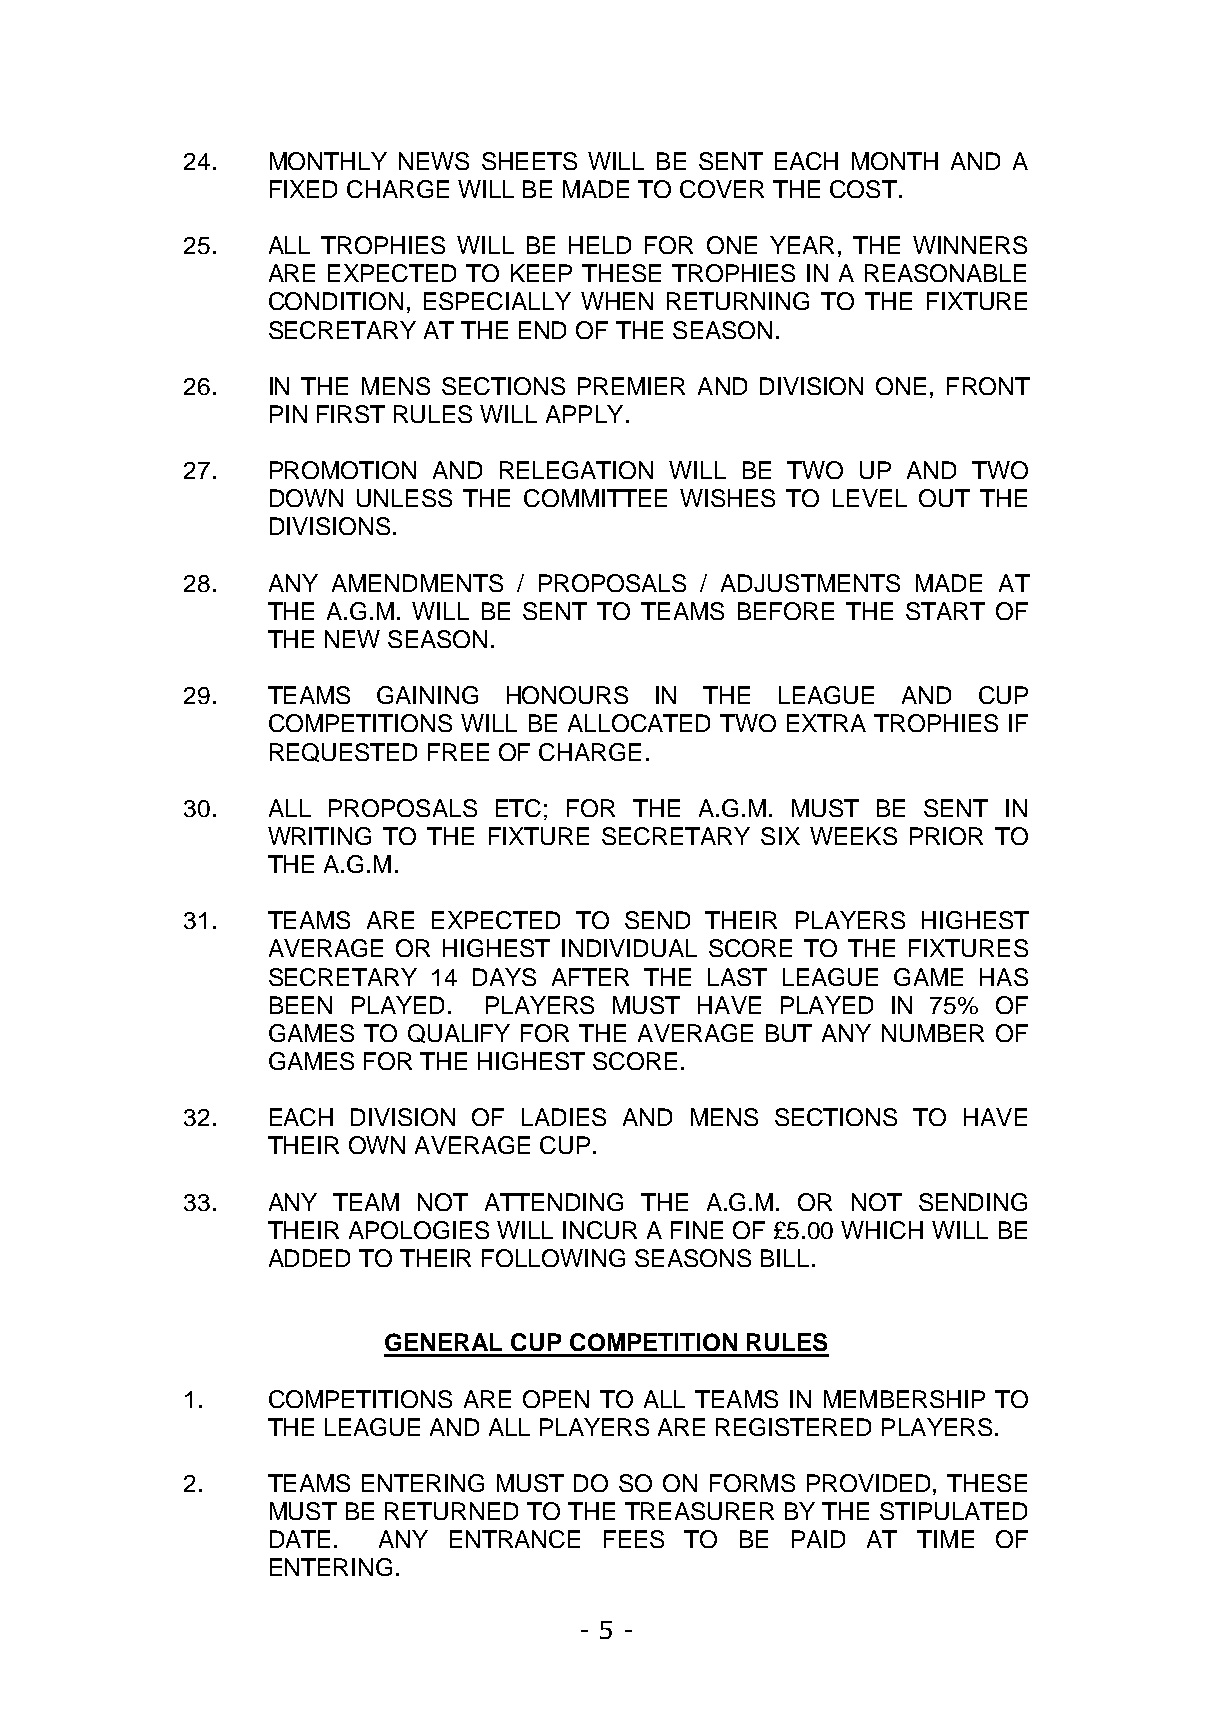 The height and width of the image is (1716, 1213). What do you see at coordinates (419, 1230) in the image?
I see `APOLOGIES` at bounding box center [419, 1230].
